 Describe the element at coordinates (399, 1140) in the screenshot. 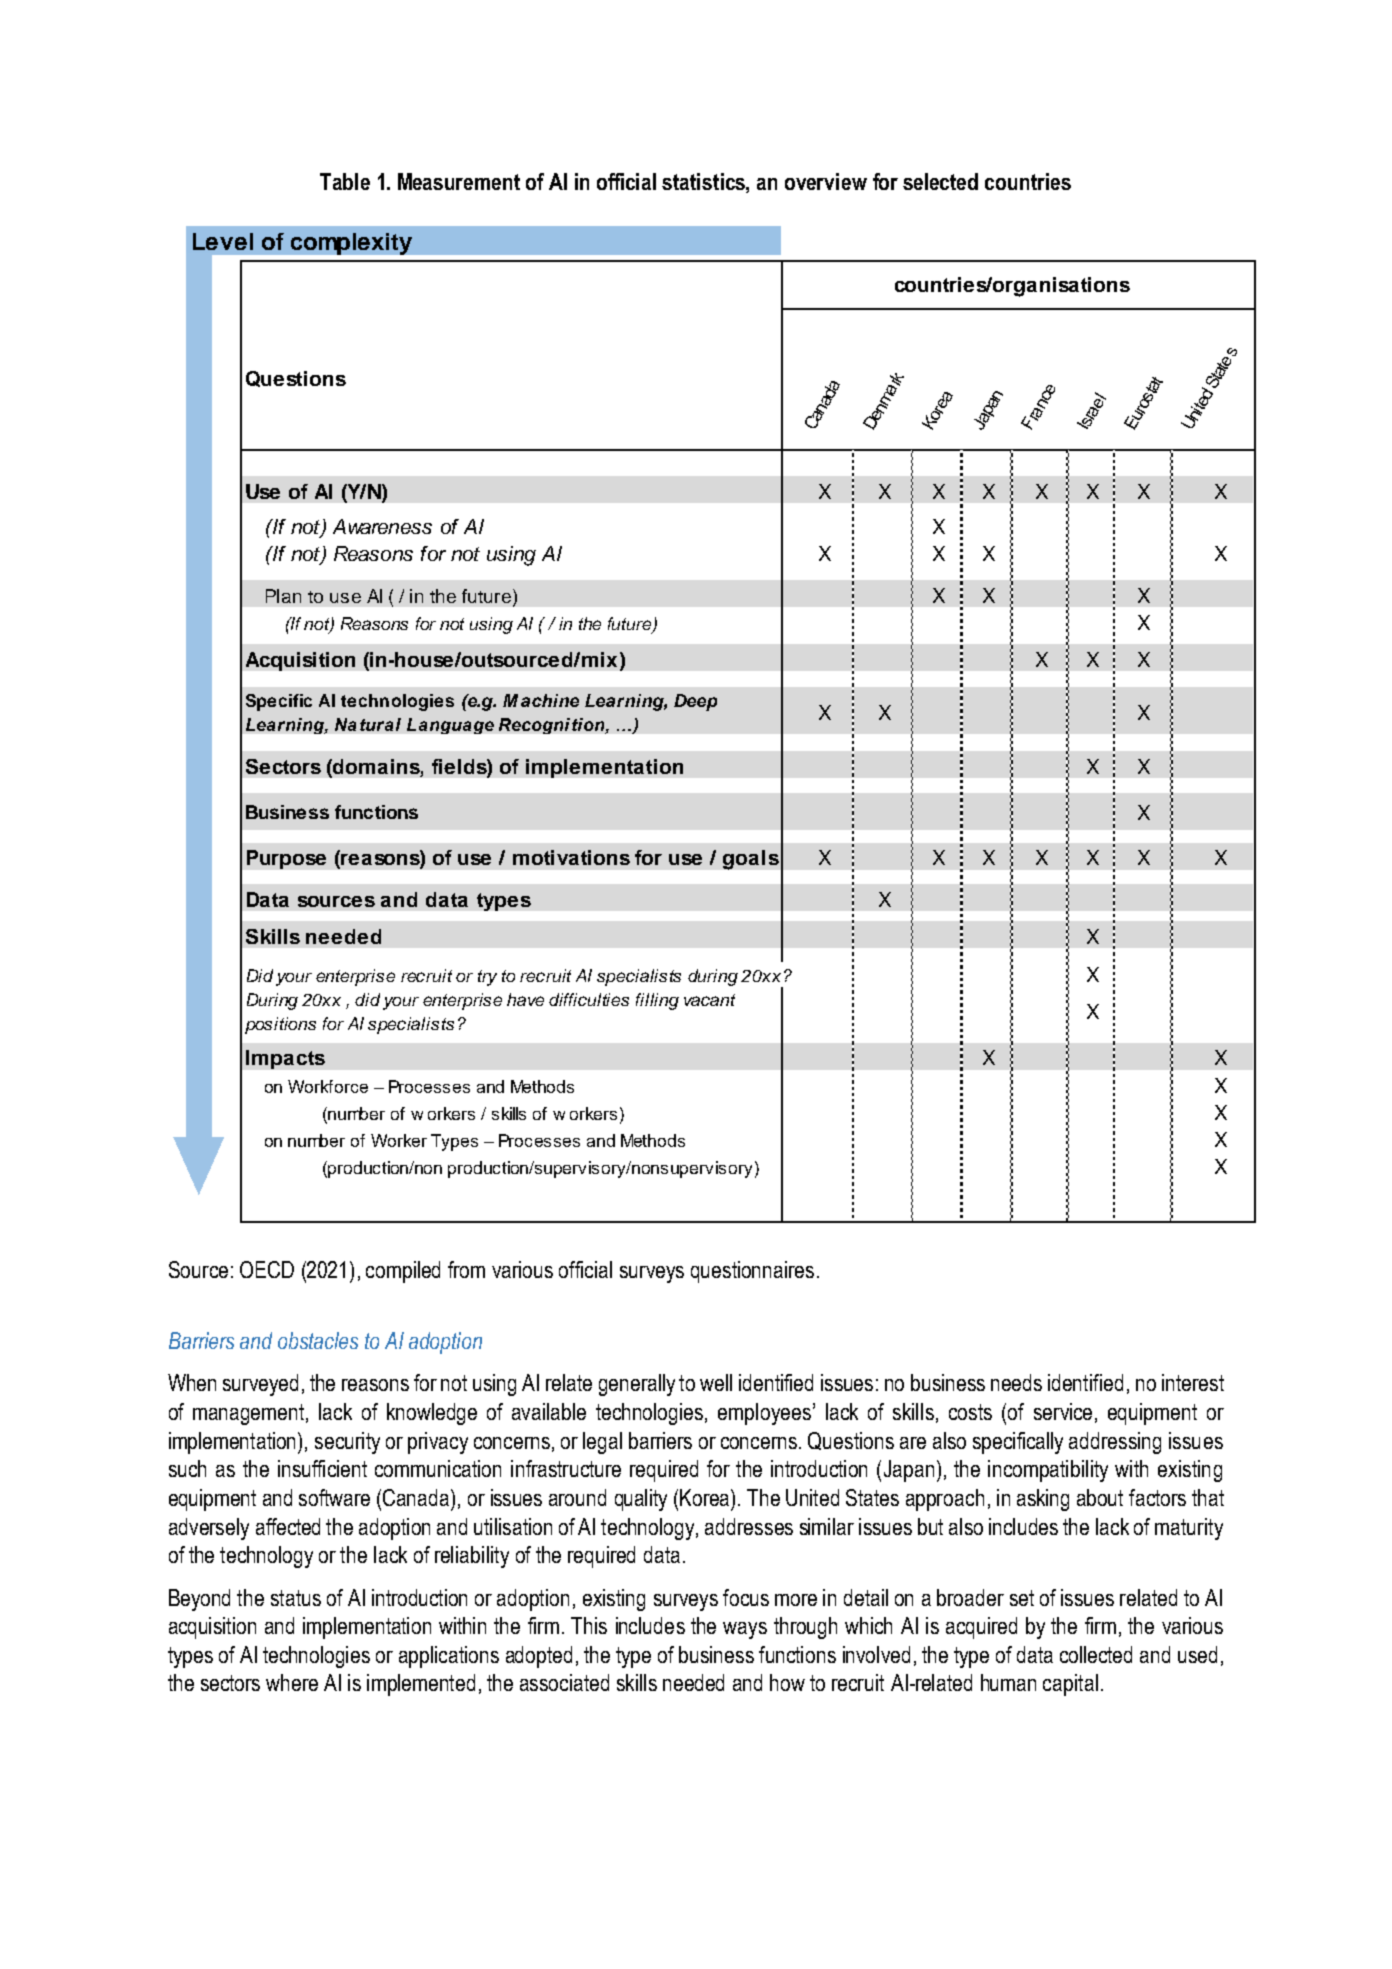

I see `Worker` at that location.
